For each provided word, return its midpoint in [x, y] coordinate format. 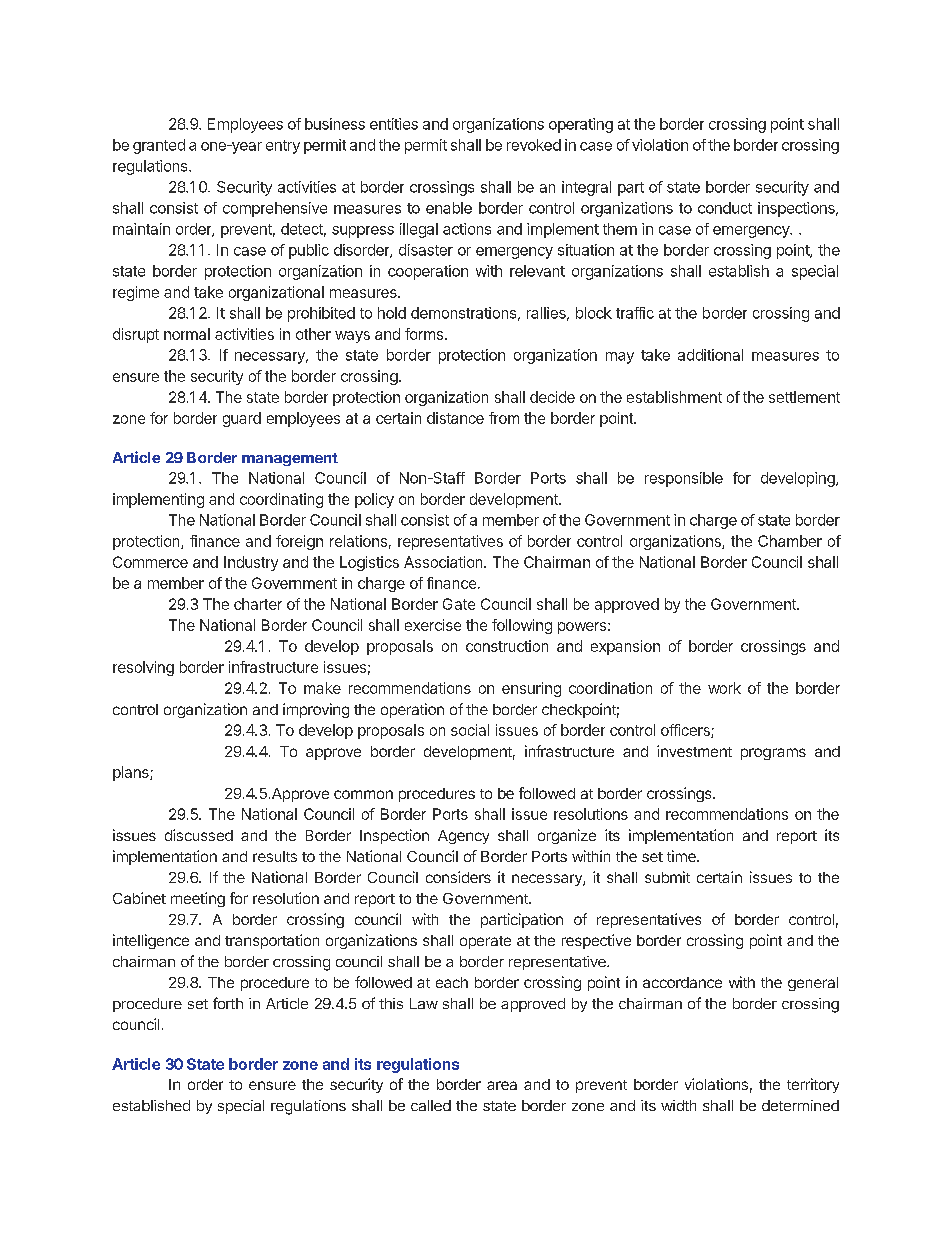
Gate [459, 604]
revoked [534, 145]
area [502, 1085]
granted [159, 146]
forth [228, 1003]
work [724, 688]
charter [258, 604]
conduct [725, 208]
